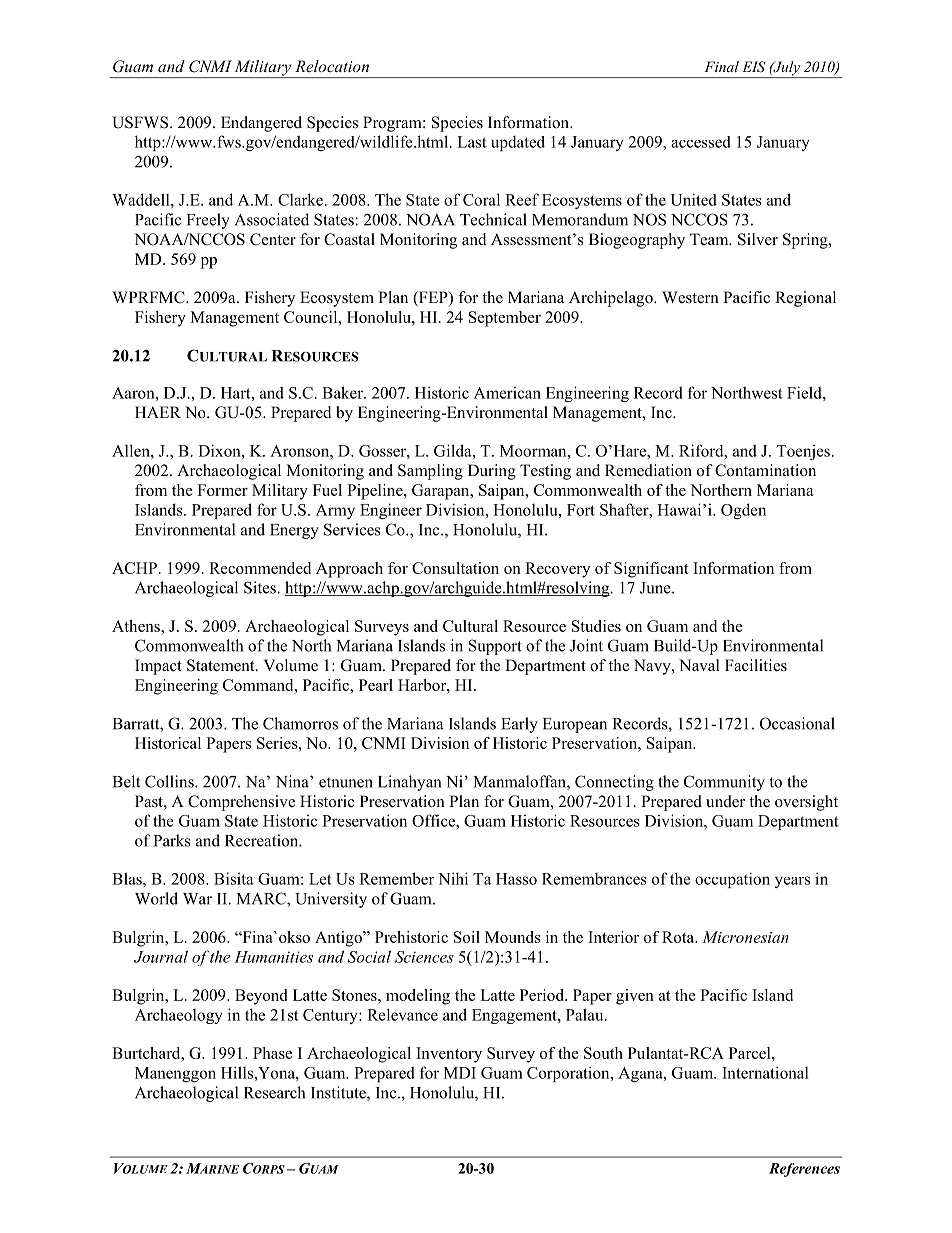 Image resolution: width=952 pixels, height=1233 pixels. What do you see at coordinates (472, 142) in the page?
I see `Last` at bounding box center [472, 142].
